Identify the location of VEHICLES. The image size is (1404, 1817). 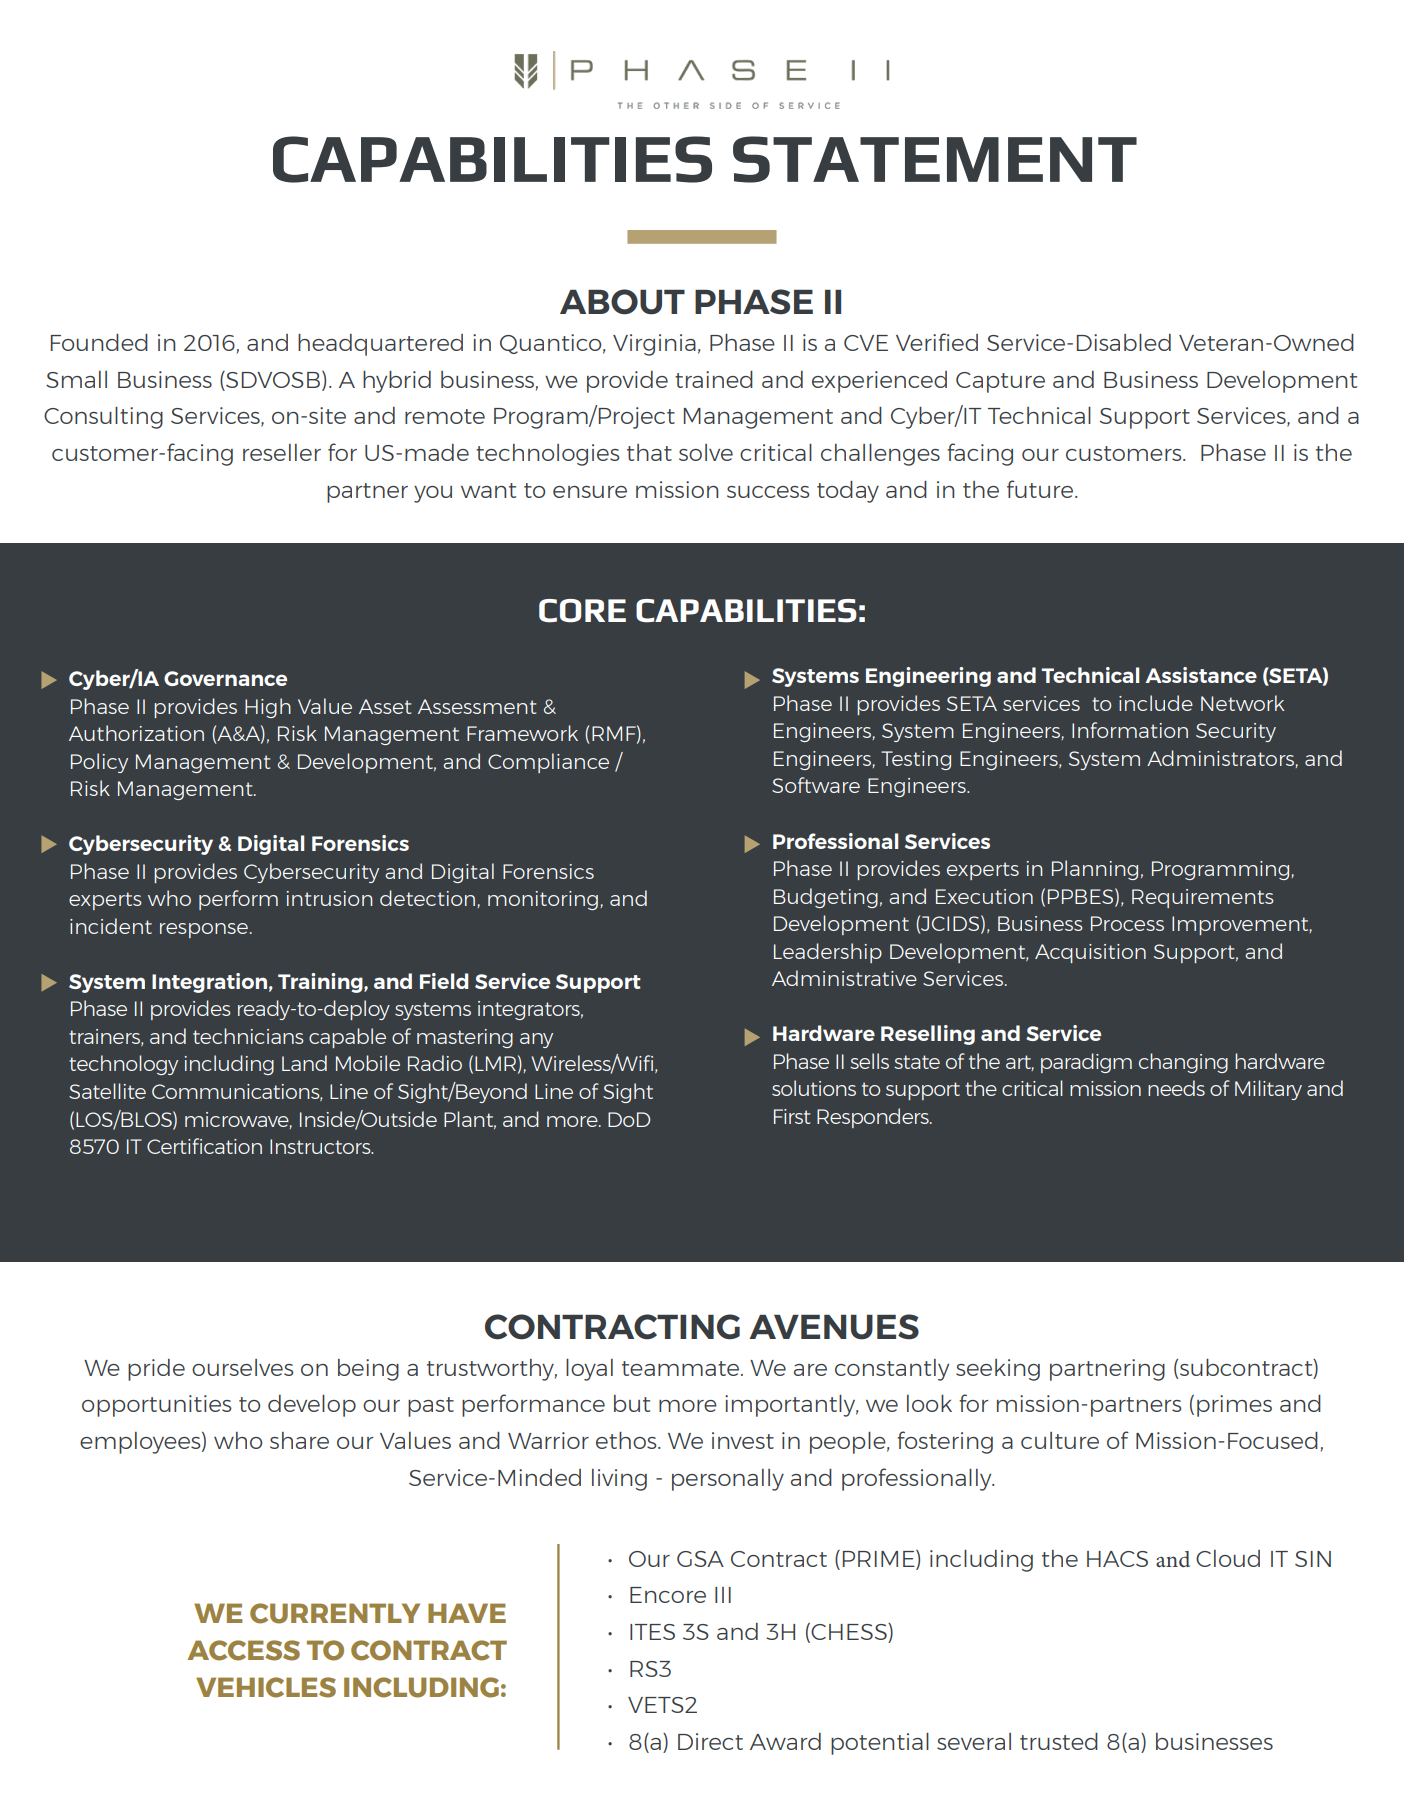
(266, 1687).
